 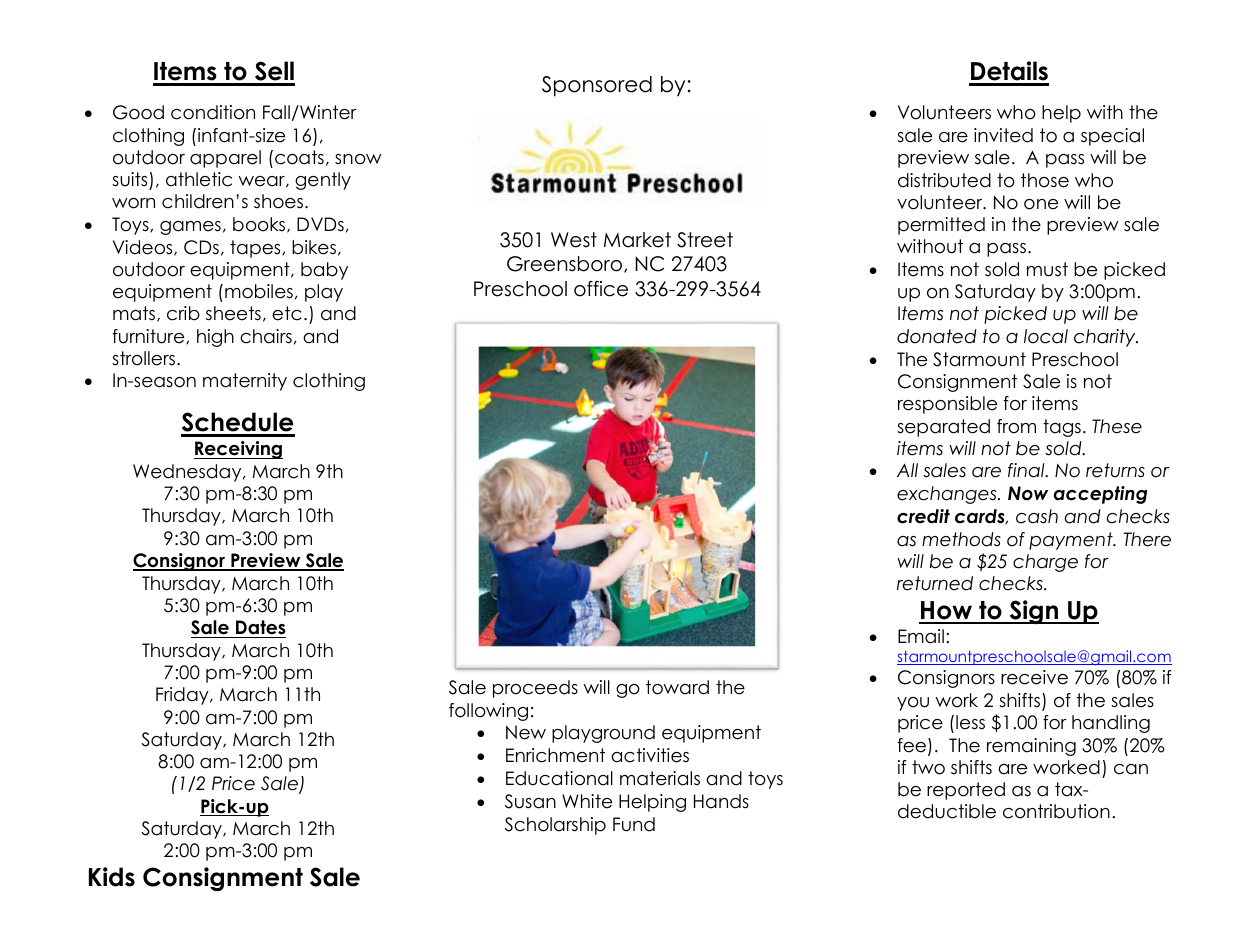 I want to click on reported, so click(x=966, y=791).
